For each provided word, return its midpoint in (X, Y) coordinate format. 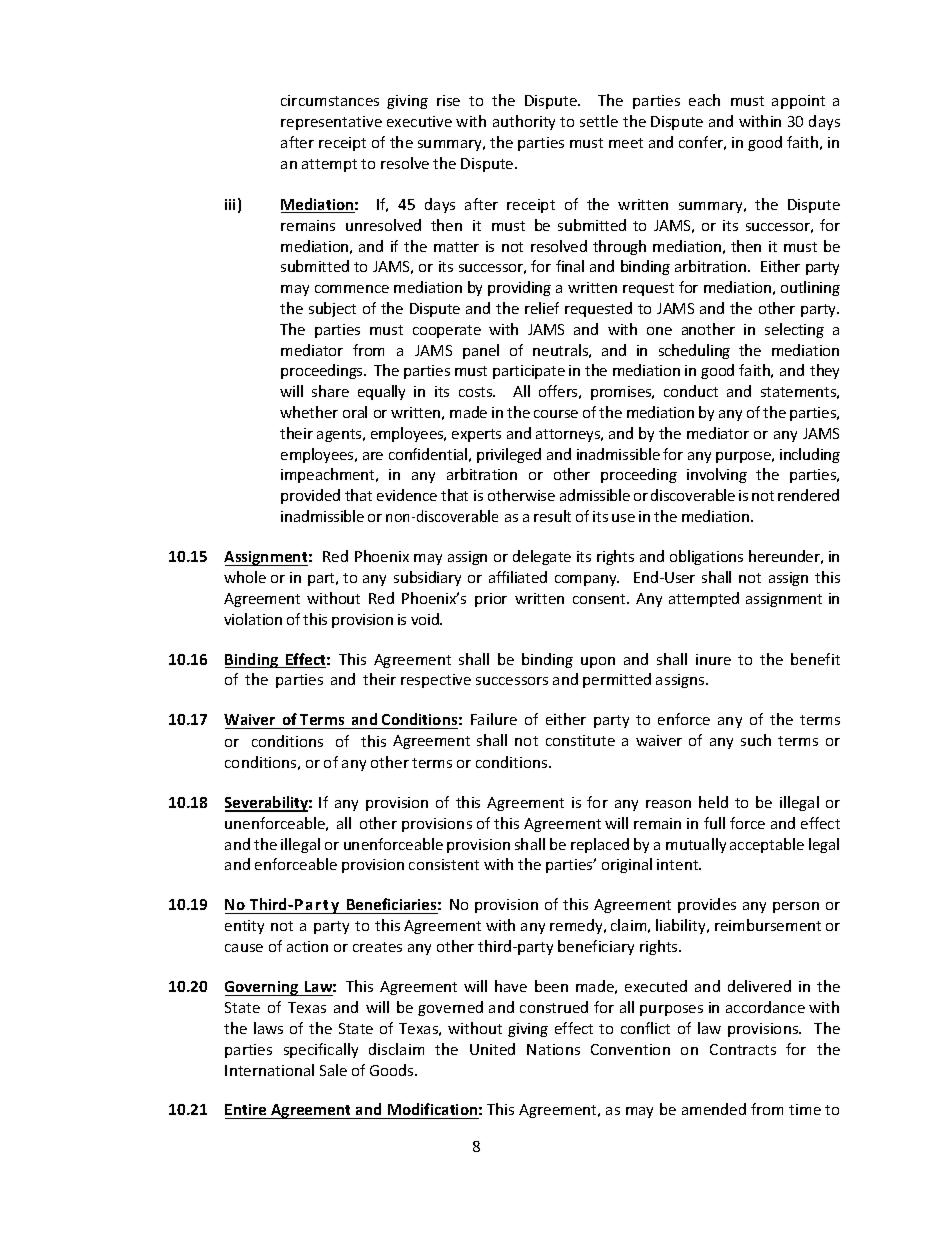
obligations (706, 557)
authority (524, 122)
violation (253, 619)
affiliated (518, 577)
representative (331, 123)
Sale (333, 1070)
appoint (798, 102)
